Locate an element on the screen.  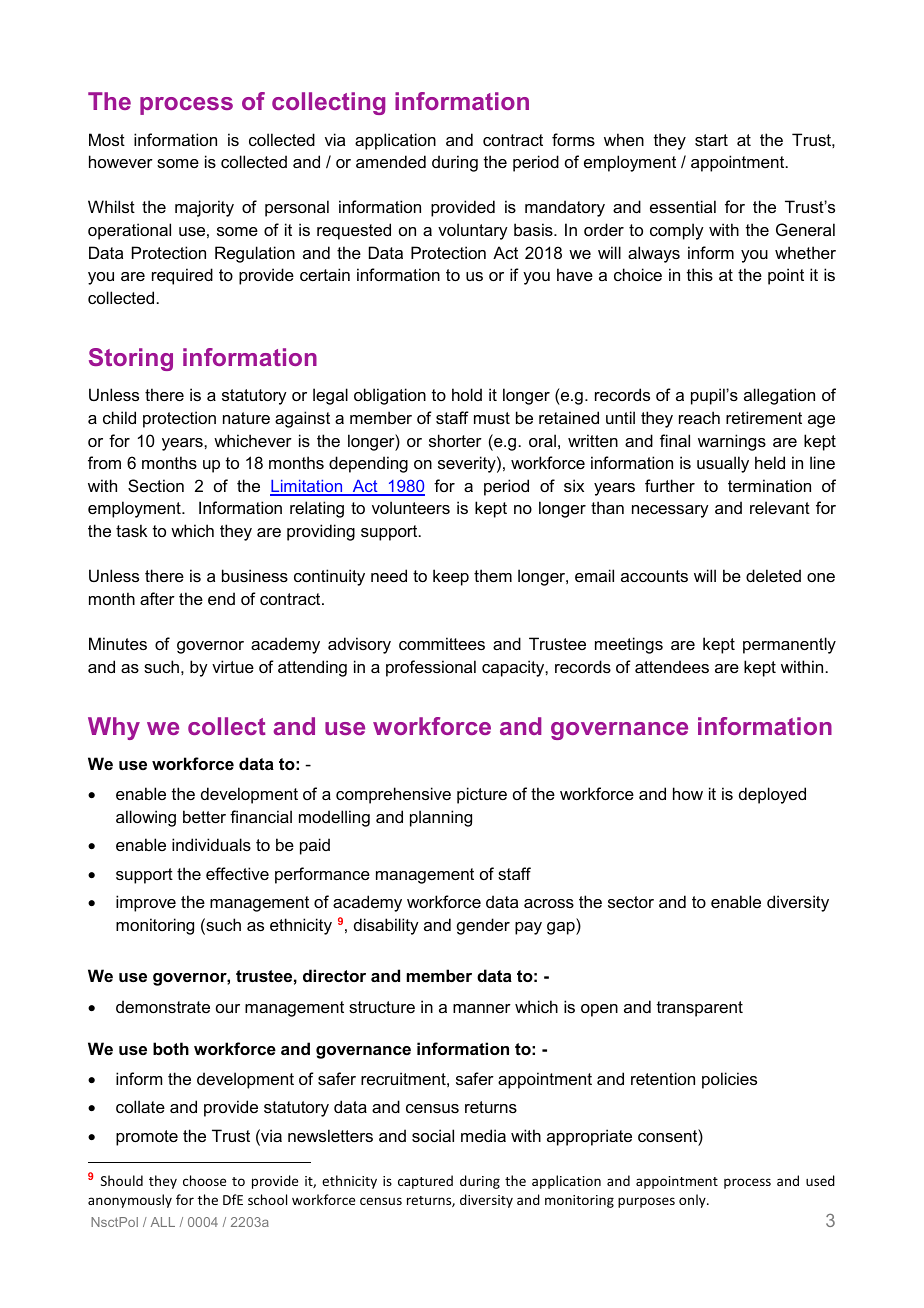
improve is located at coordinates (146, 903).
